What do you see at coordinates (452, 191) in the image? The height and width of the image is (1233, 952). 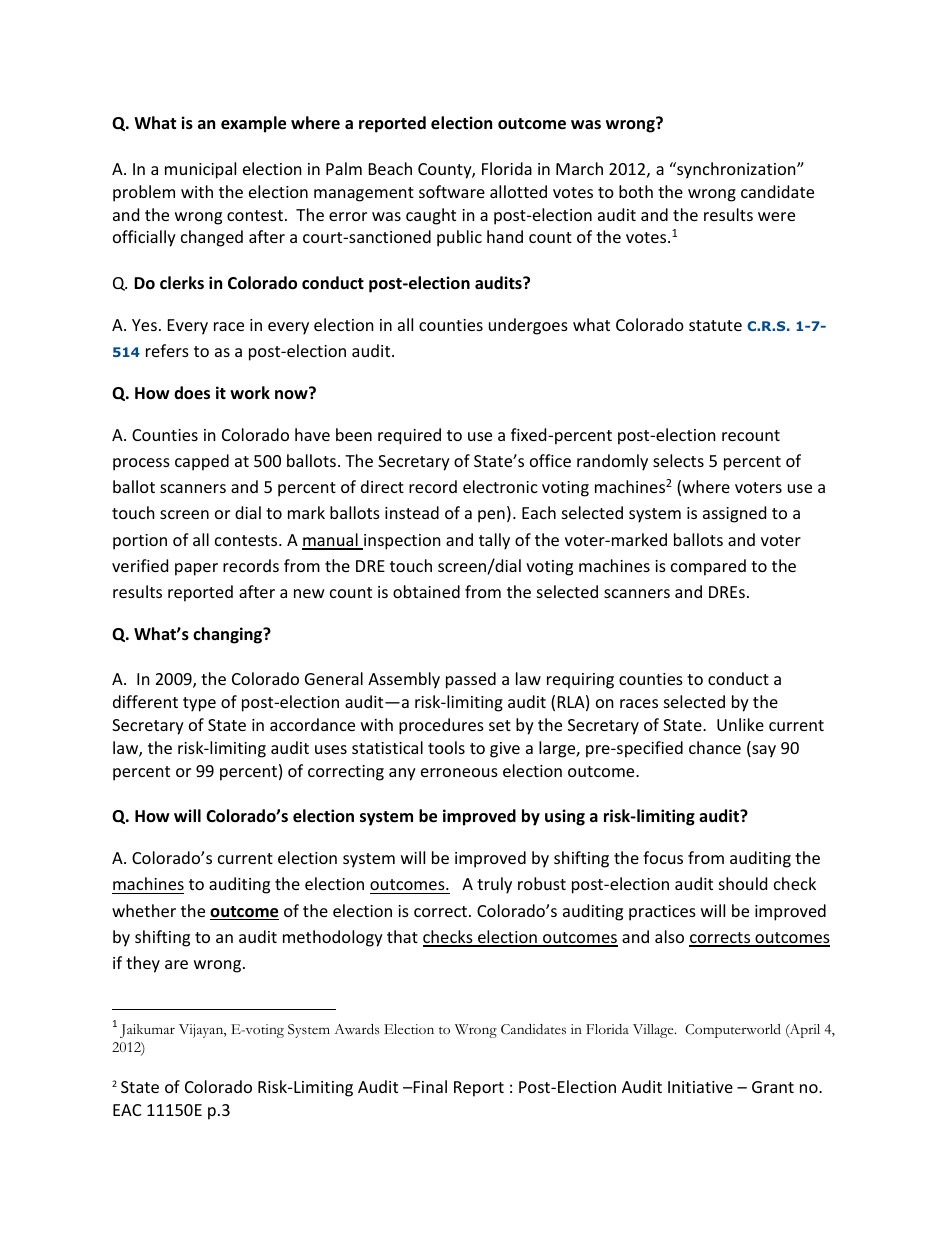 I see `software` at bounding box center [452, 191].
